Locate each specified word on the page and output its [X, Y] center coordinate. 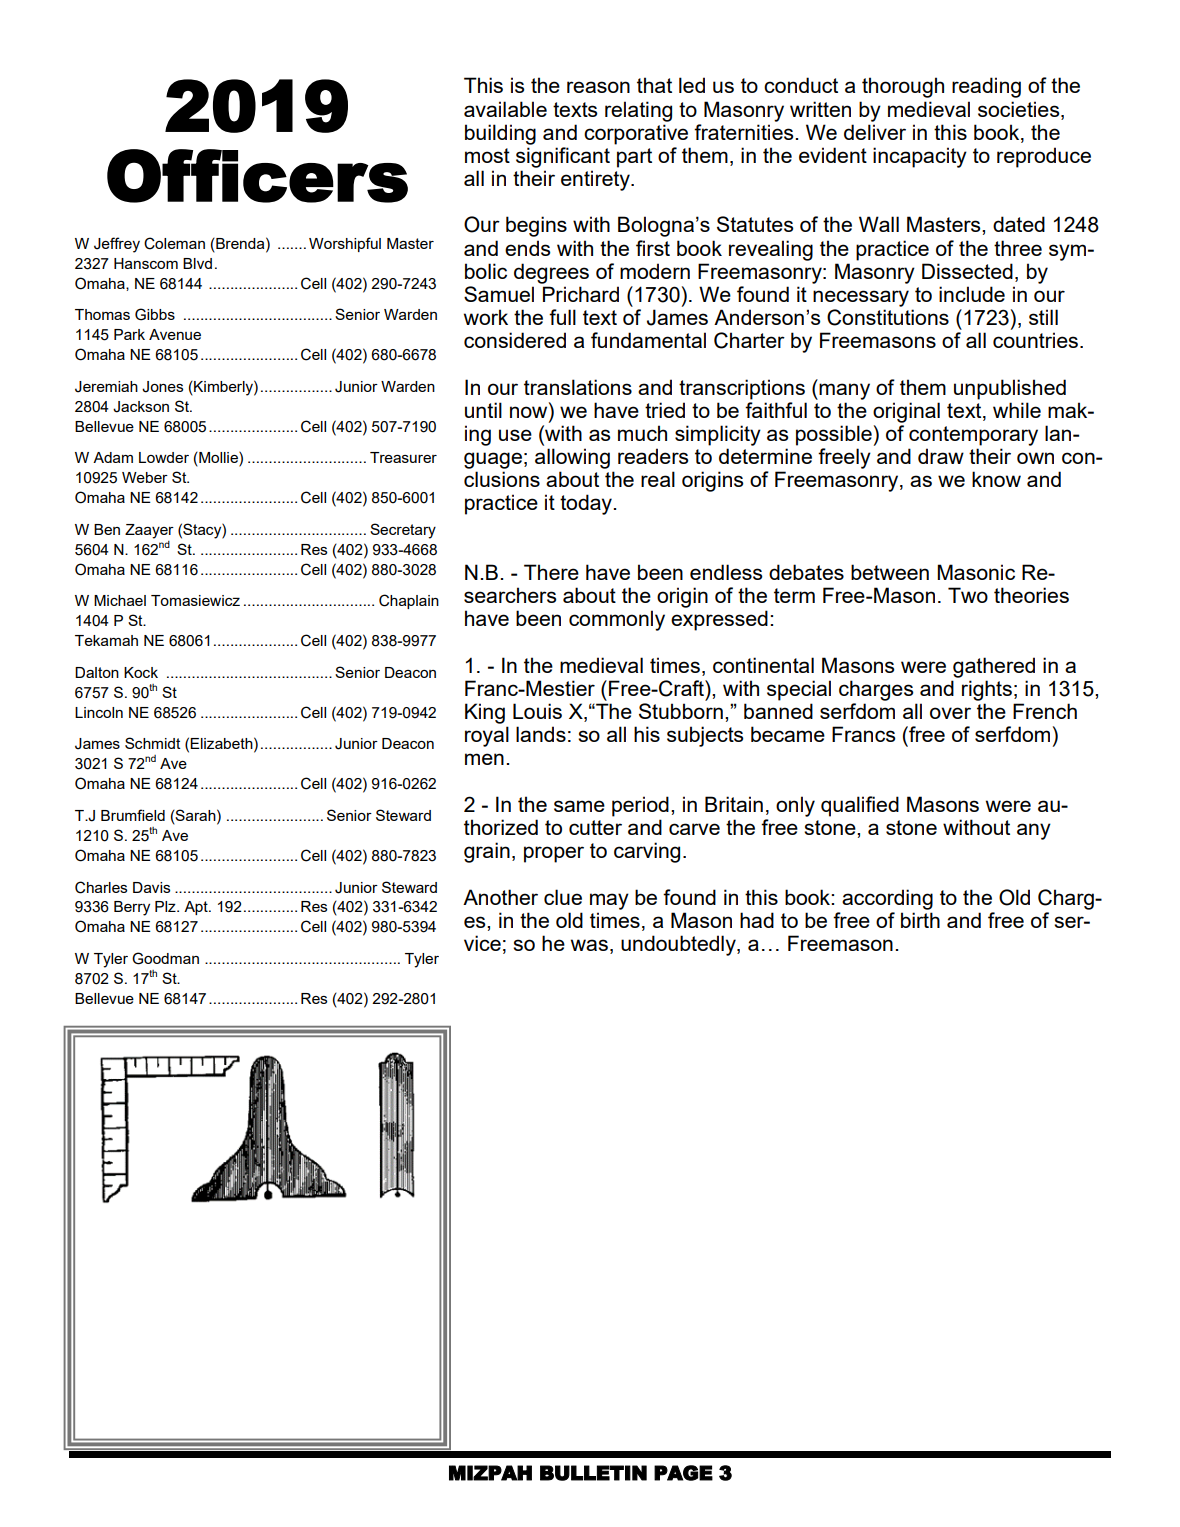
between [890, 572]
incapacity [920, 157]
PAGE [683, 1473]
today [587, 504]
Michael [120, 600]
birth [920, 920]
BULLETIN [593, 1473]
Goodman [165, 958]
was [589, 945]
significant [563, 157]
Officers [257, 176]
